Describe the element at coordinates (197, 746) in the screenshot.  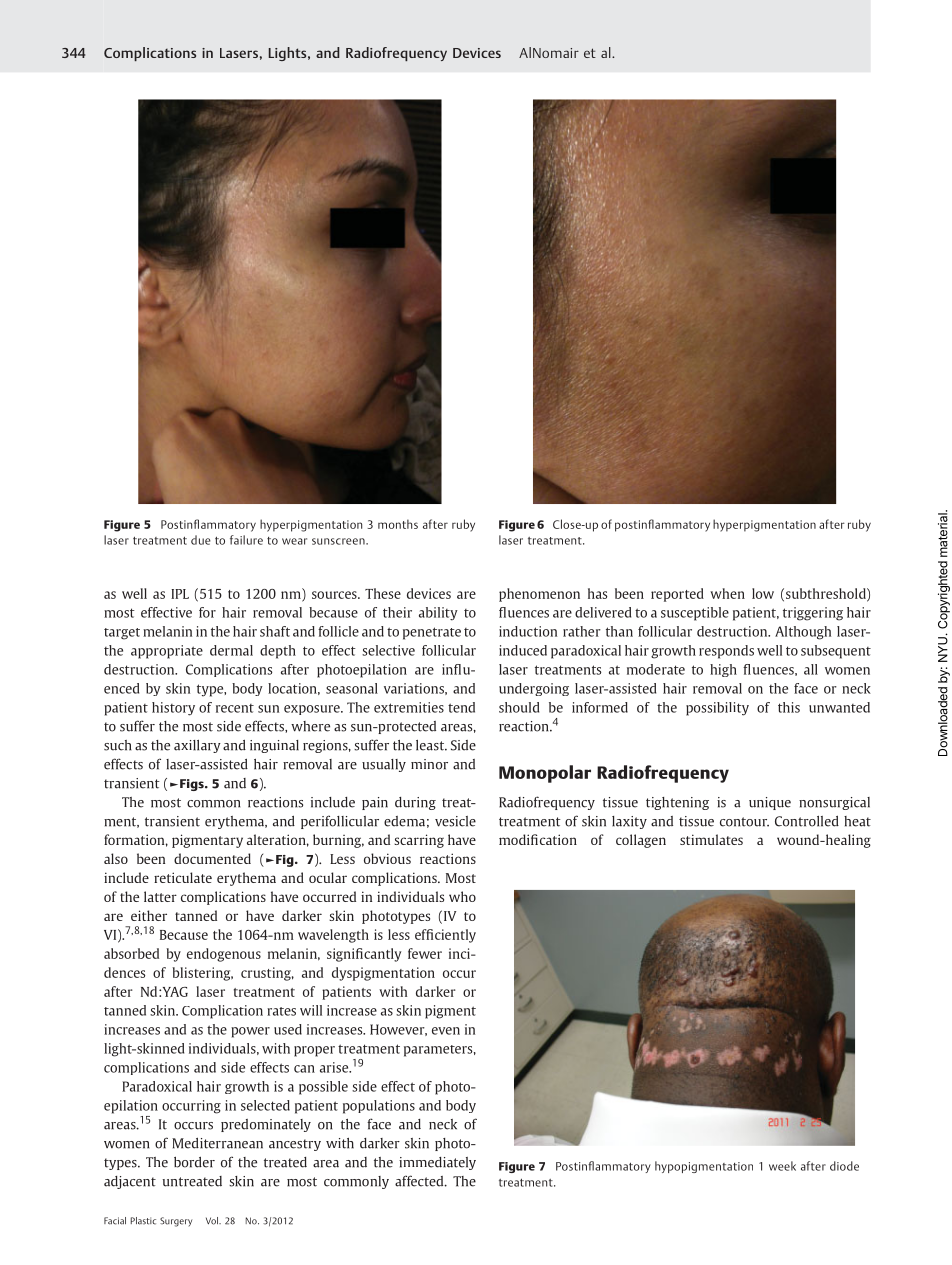
I see `axillary` at that location.
